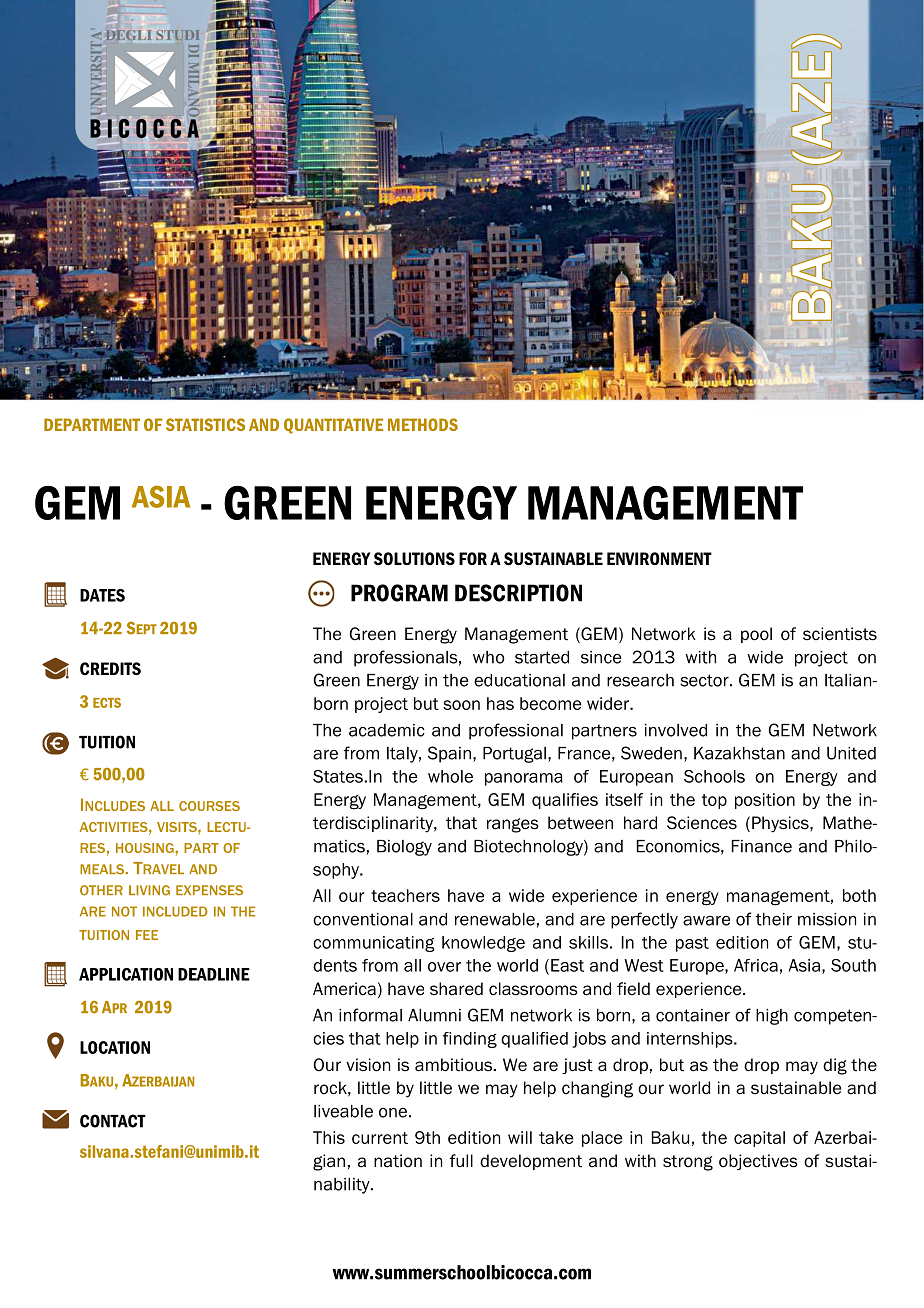 The height and width of the document is (1308, 924). I want to click on CONTACT, so click(113, 1121).
